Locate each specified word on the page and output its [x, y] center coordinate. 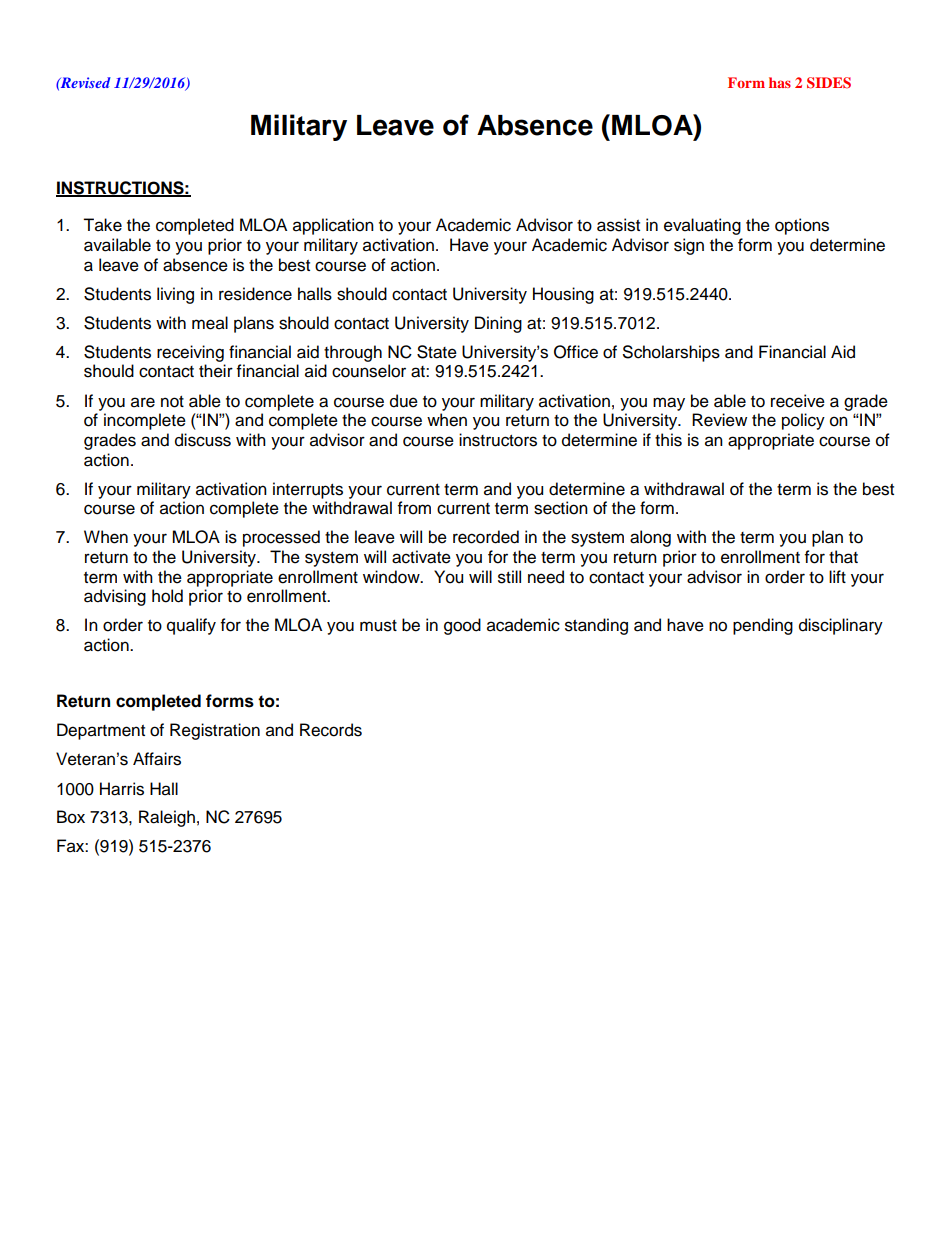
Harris [122, 789]
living [175, 295]
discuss [203, 440]
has [780, 82]
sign [689, 246]
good [462, 626]
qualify [191, 626]
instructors [498, 440]
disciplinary [841, 626]
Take [102, 225]
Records [331, 730]
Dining [498, 324]
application [333, 226]
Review [719, 420]
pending [763, 626]
